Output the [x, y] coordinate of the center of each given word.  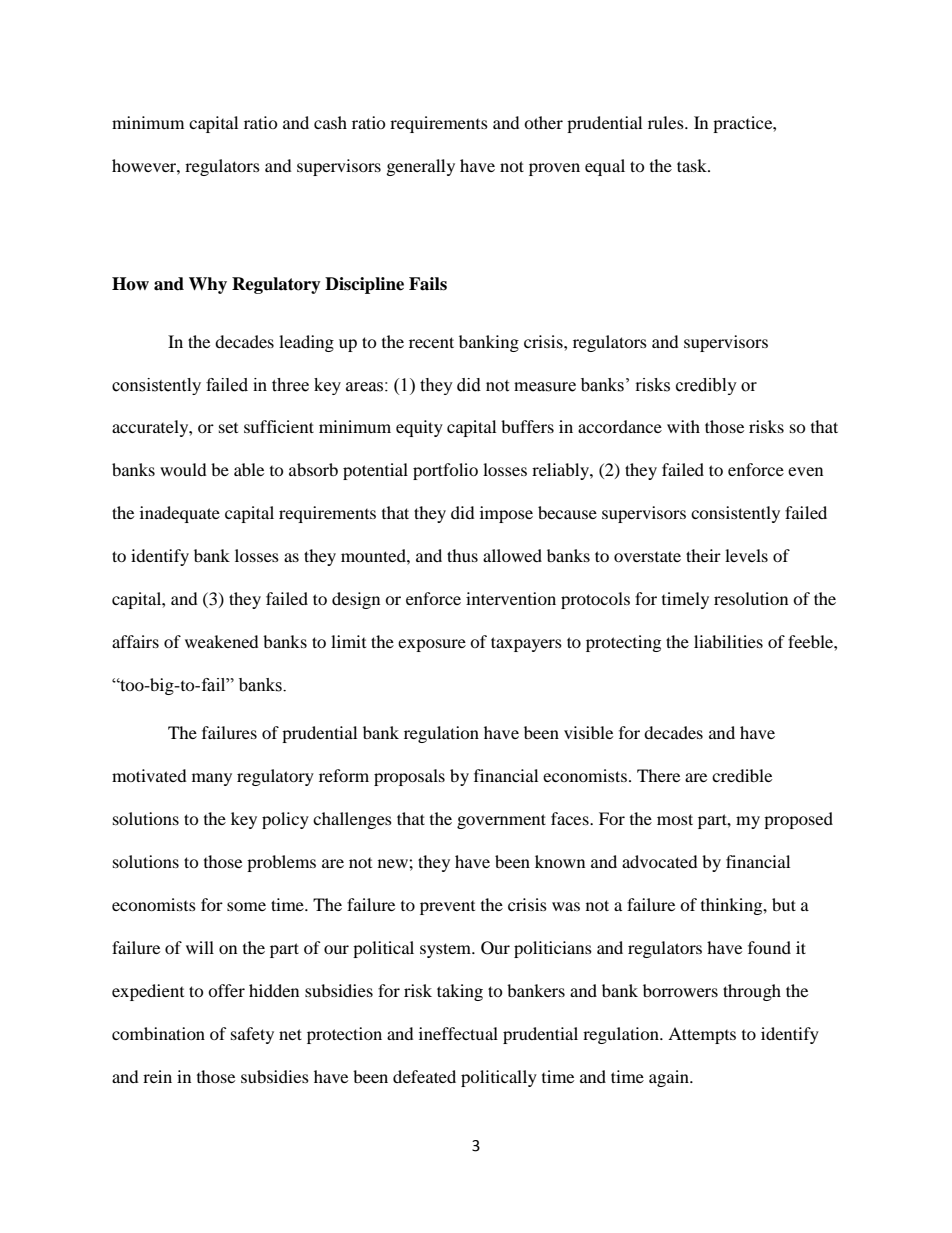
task [693, 165]
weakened [222, 641]
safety [252, 1035]
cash [330, 122]
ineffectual [458, 1033]
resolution [751, 598]
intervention [511, 598]
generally [421, 167]
